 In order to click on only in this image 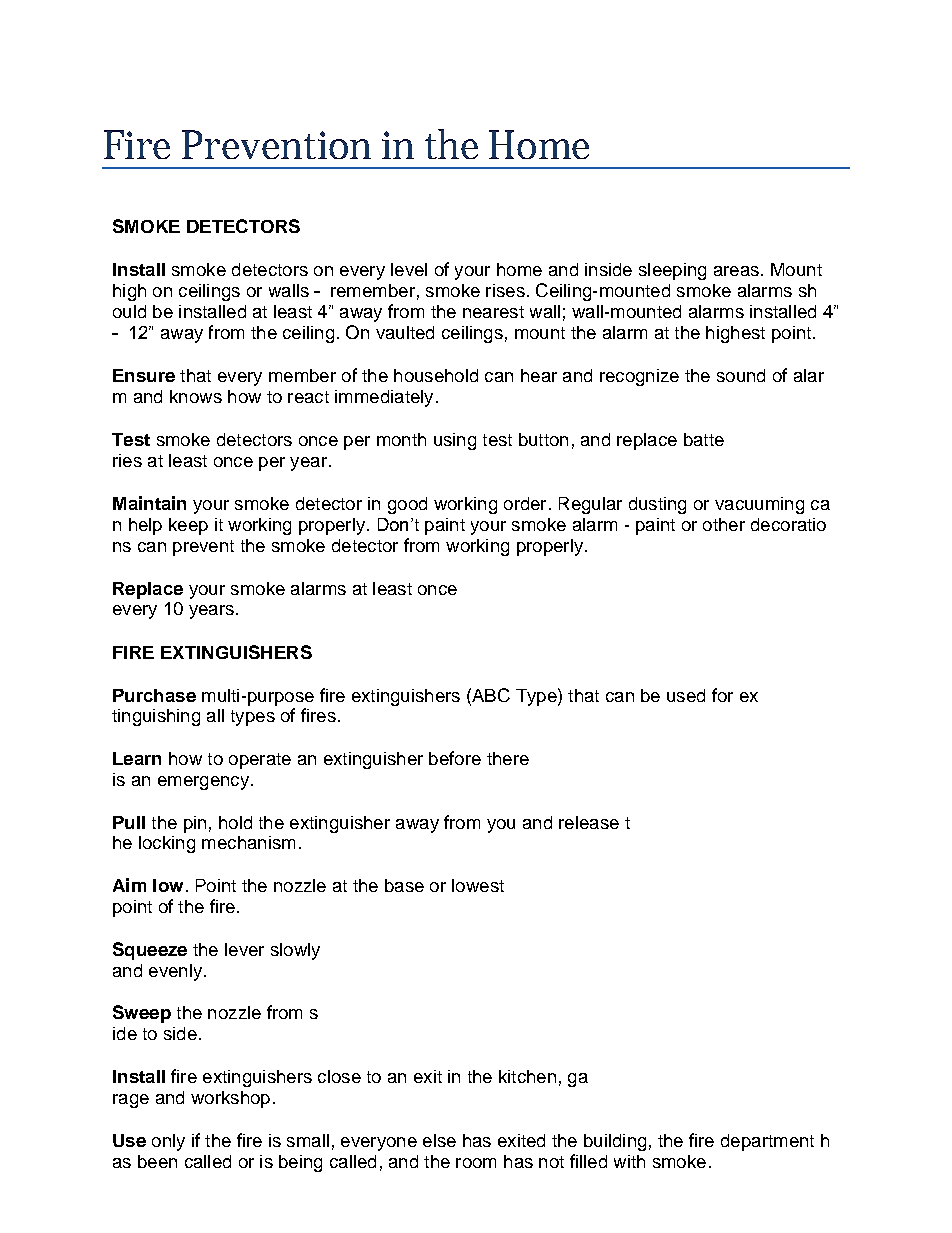, I will do `click(168, 1142)`.
